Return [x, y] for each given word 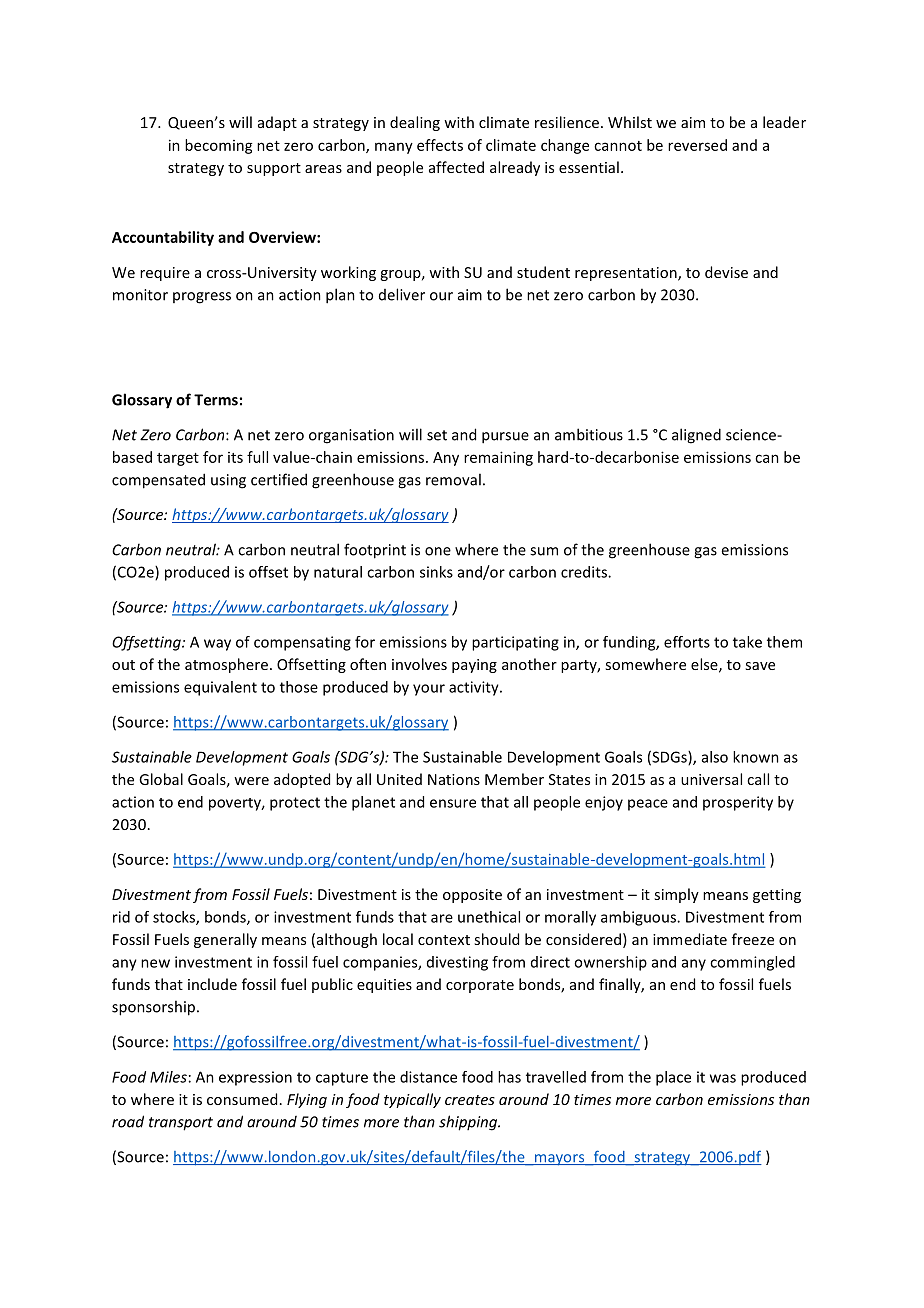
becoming [219, 146]
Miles [168, 1077]
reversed [697, 145]
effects [440, 145]
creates [470, 1100]
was [723, 1078]
